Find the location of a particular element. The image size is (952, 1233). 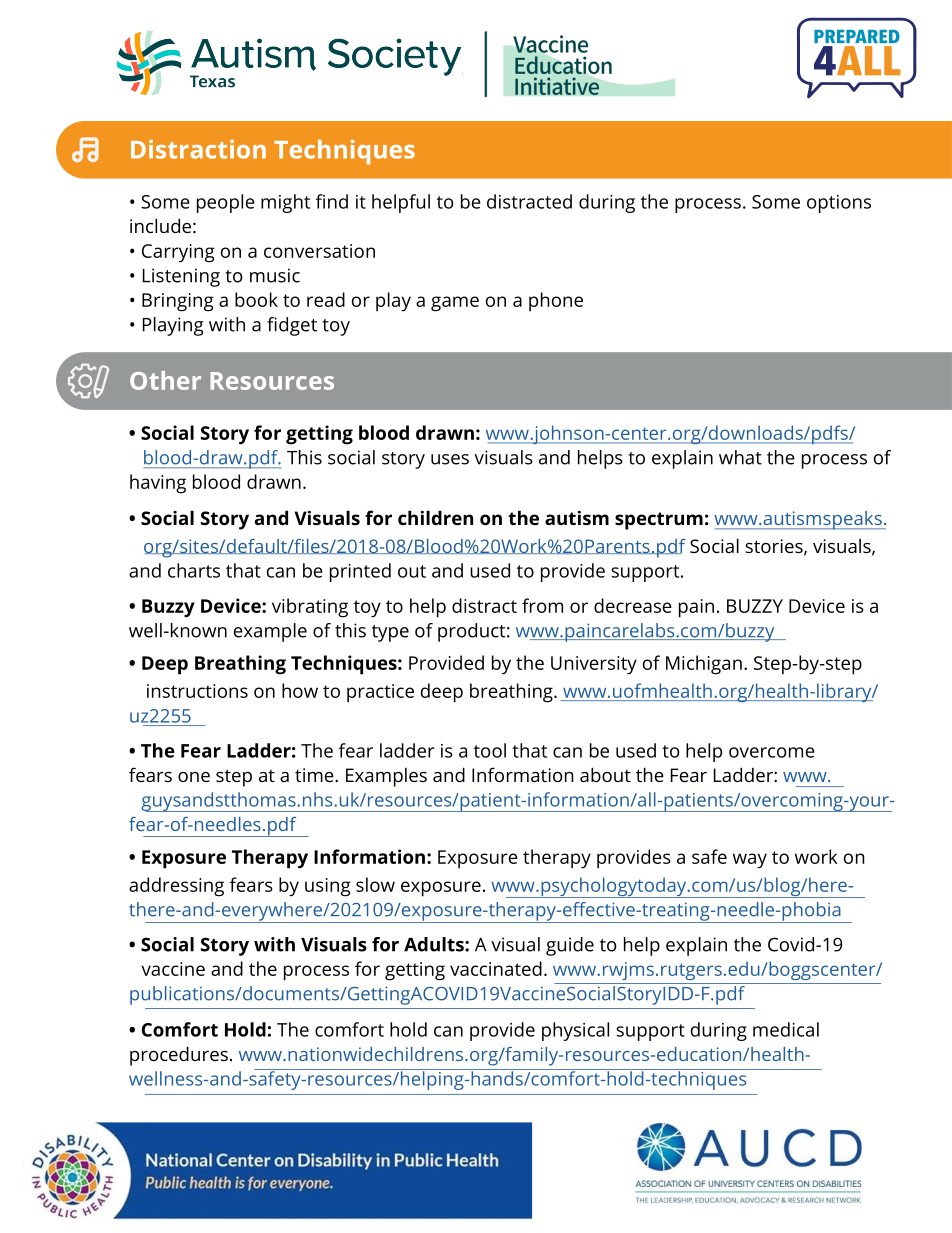

game is located at coordinates (455, 304).
